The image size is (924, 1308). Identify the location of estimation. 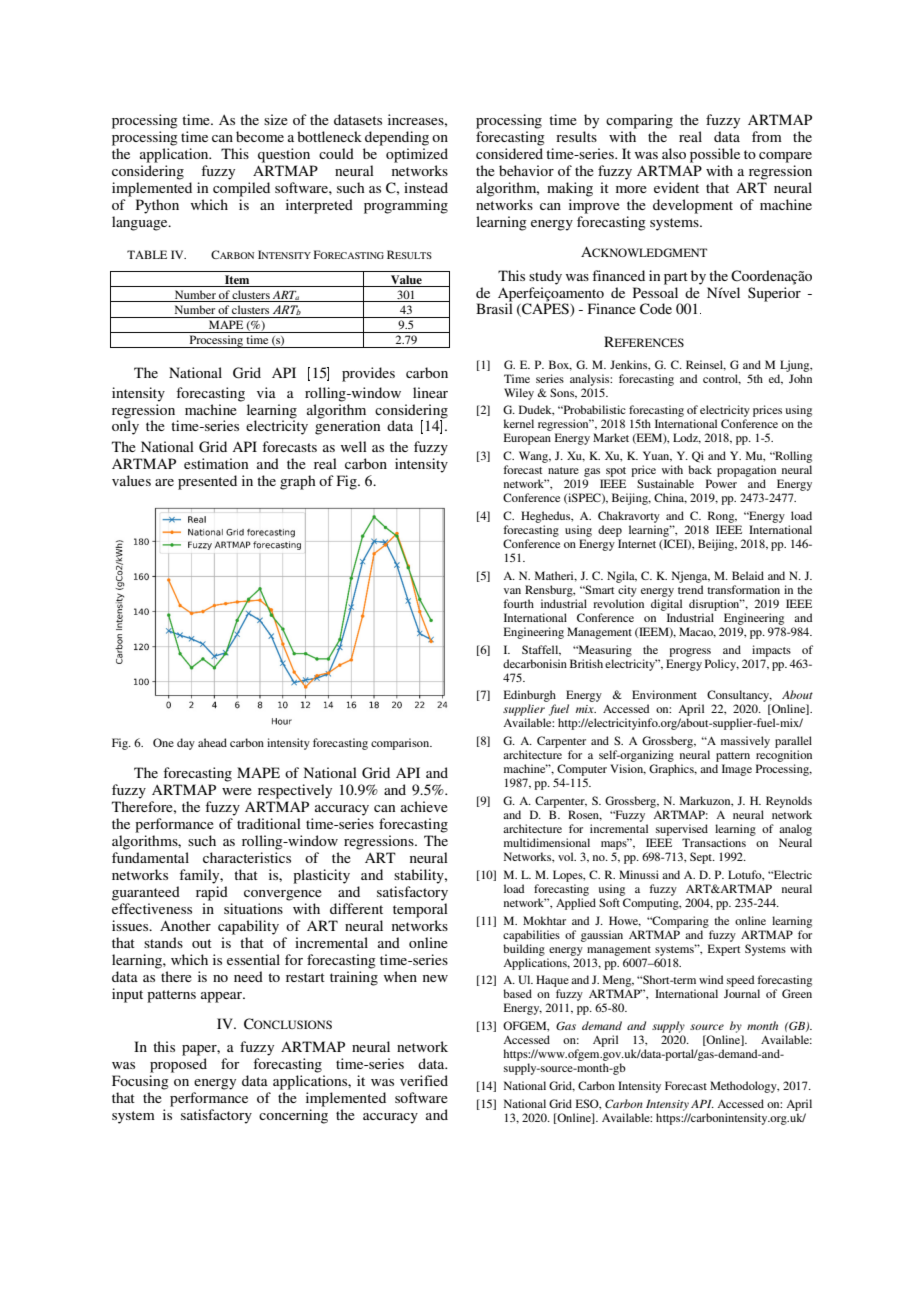
(216, 463).
